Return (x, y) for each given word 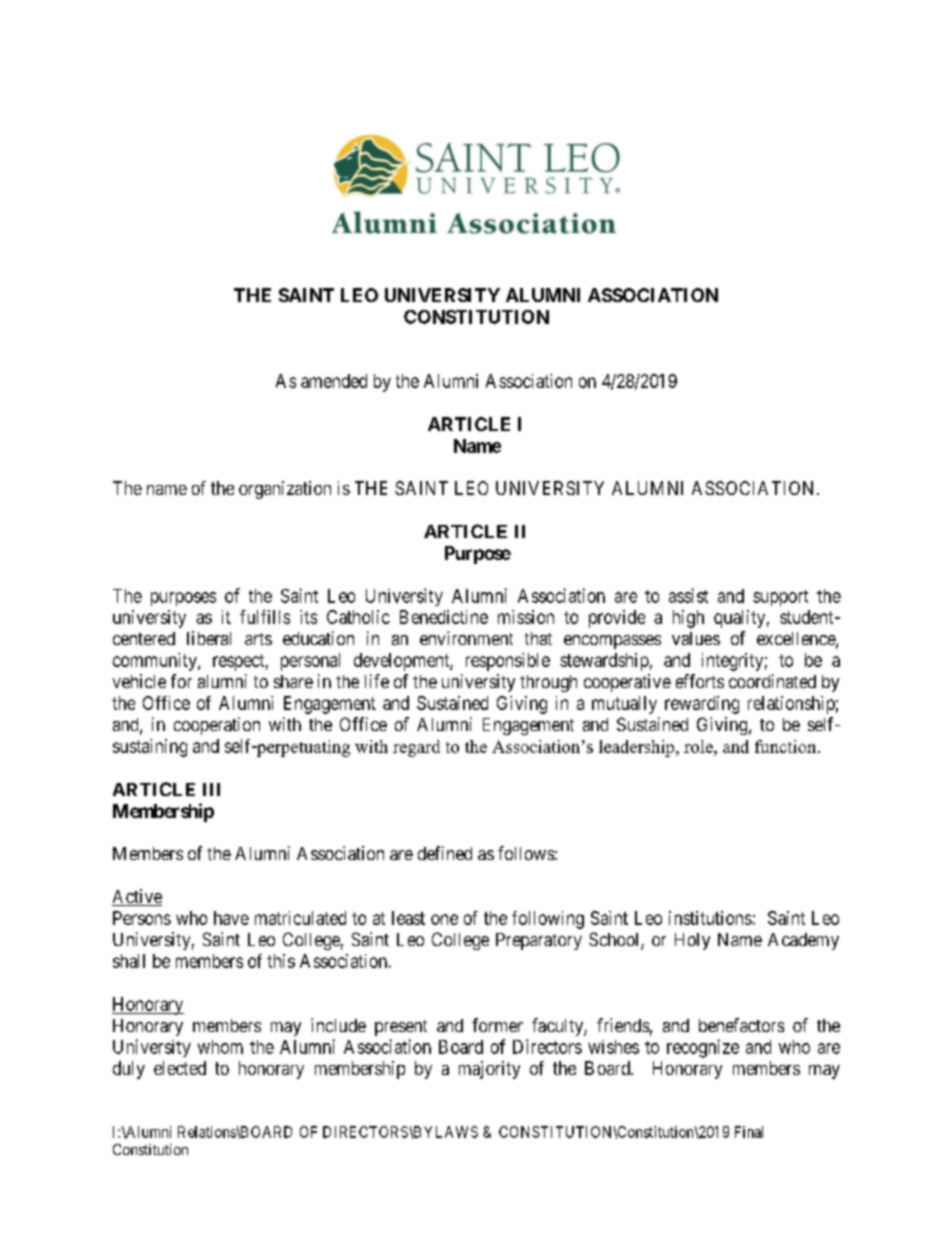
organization (285, 490)
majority (489, 1070)
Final (749, 1132)
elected (180, 1068)
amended (334, 381)
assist (688, 595)
